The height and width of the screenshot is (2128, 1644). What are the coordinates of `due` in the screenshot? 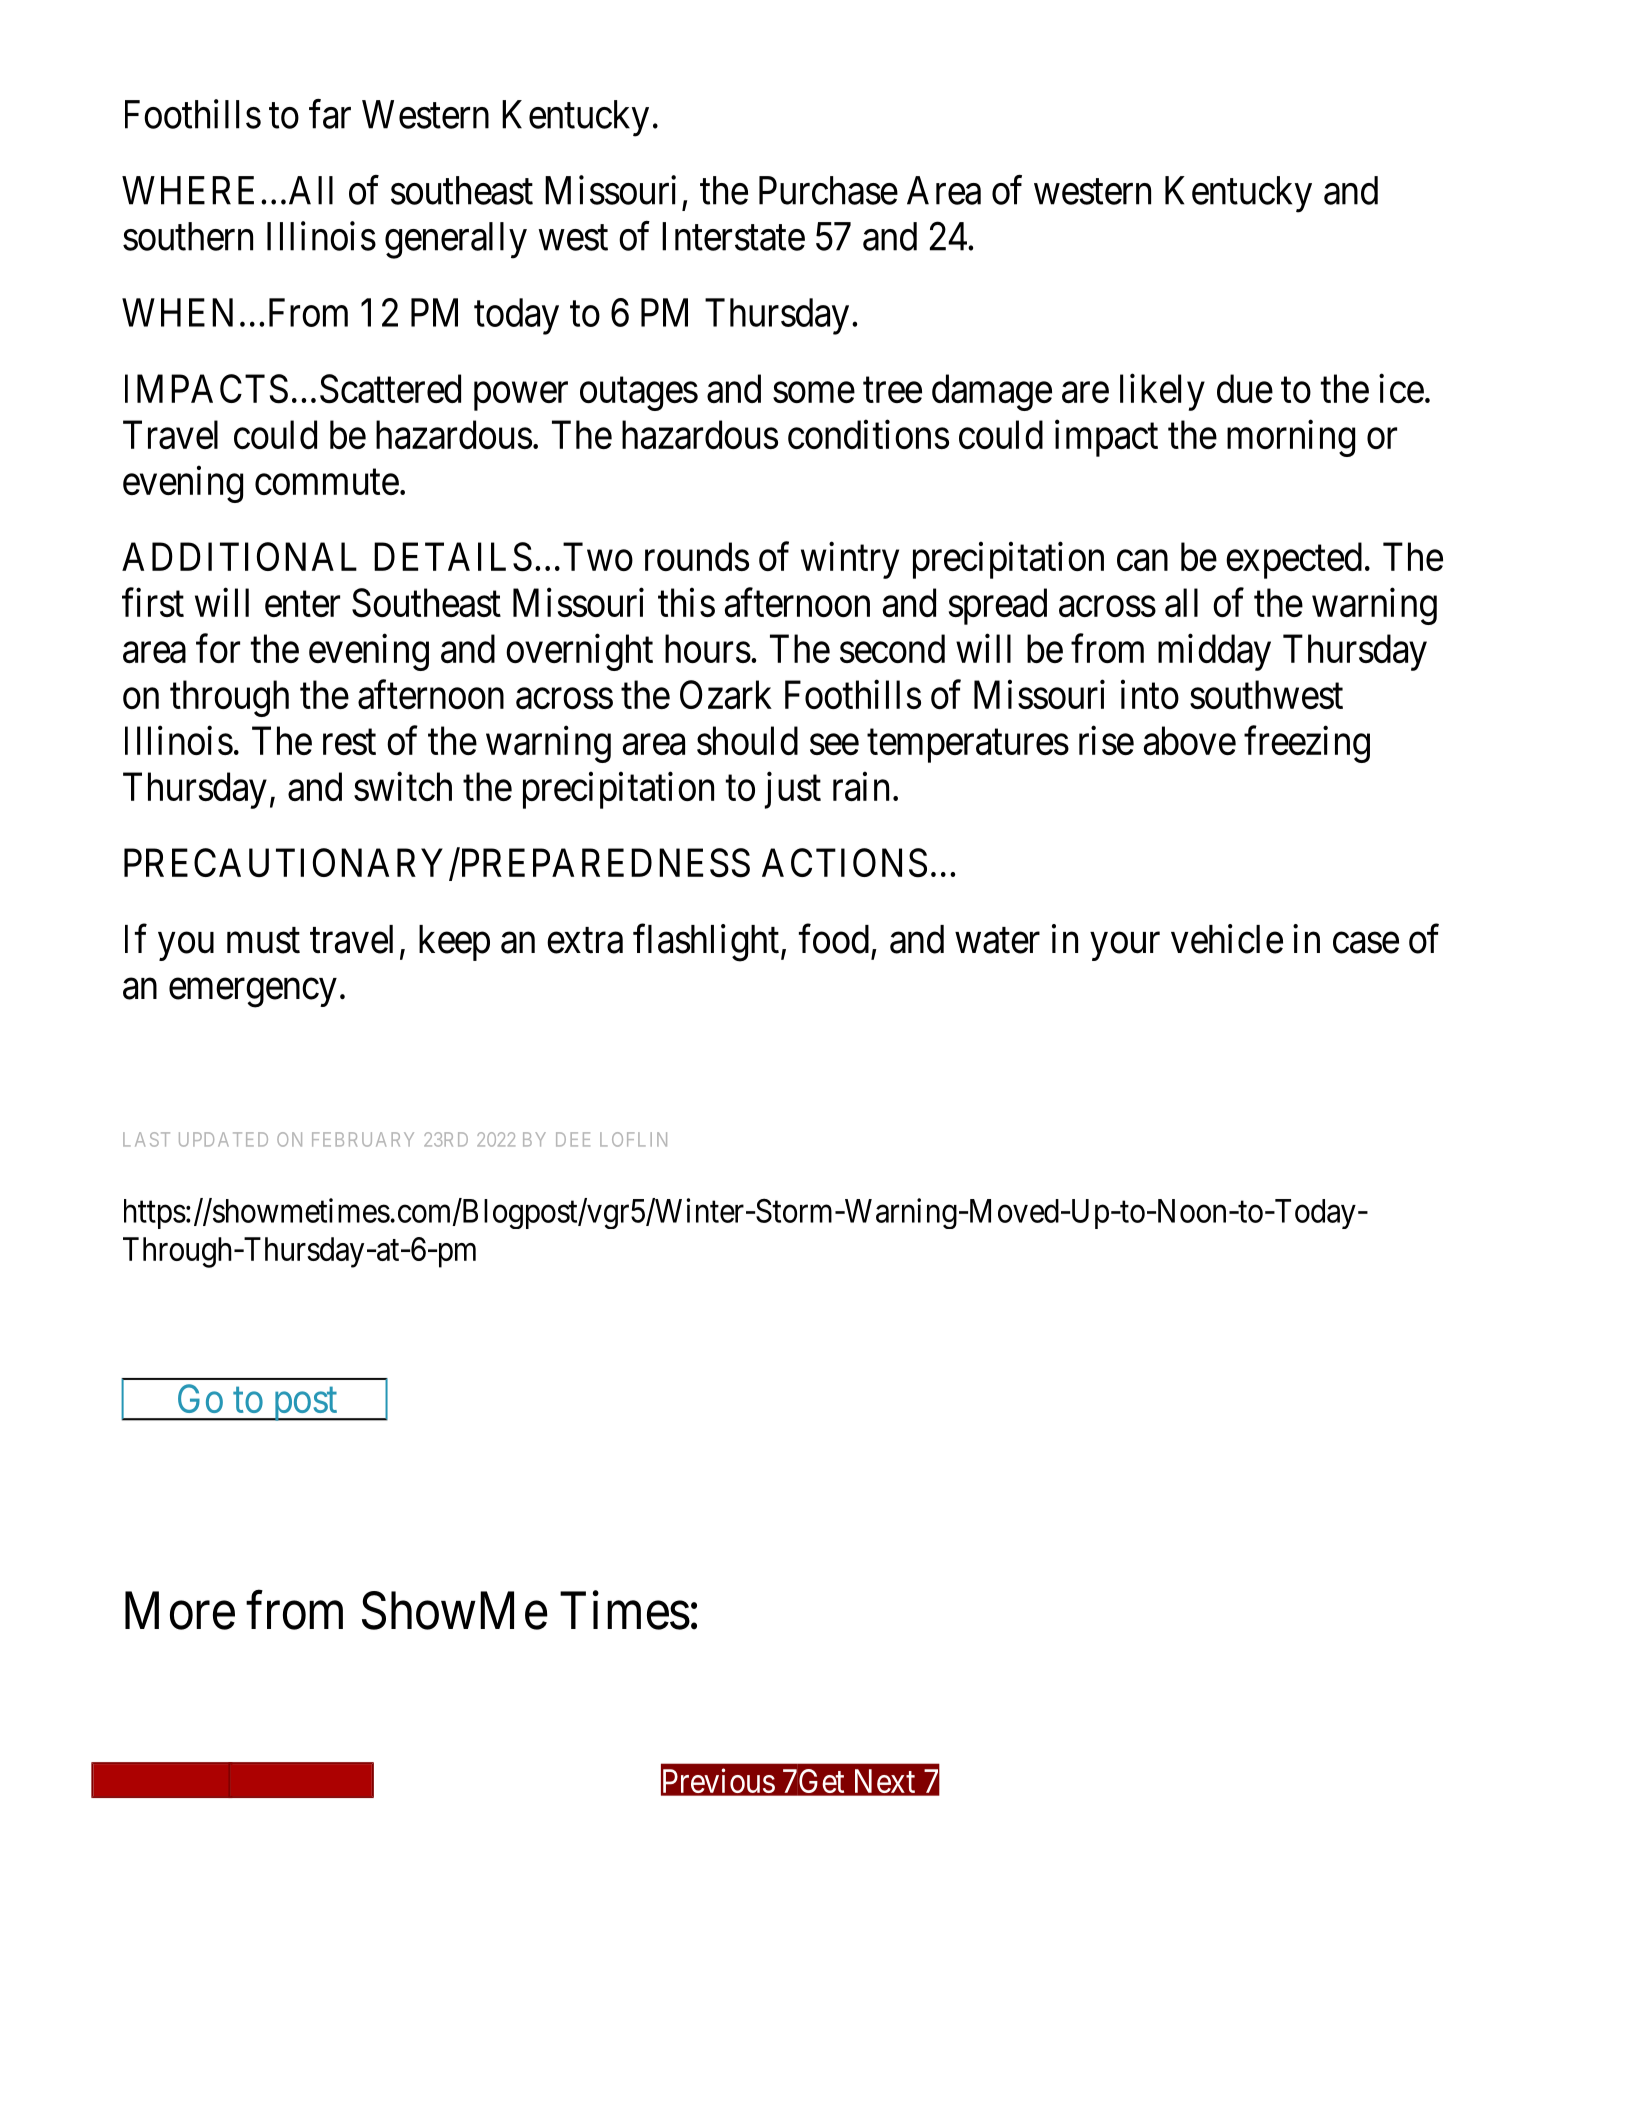 It's located at (1245, 388).
